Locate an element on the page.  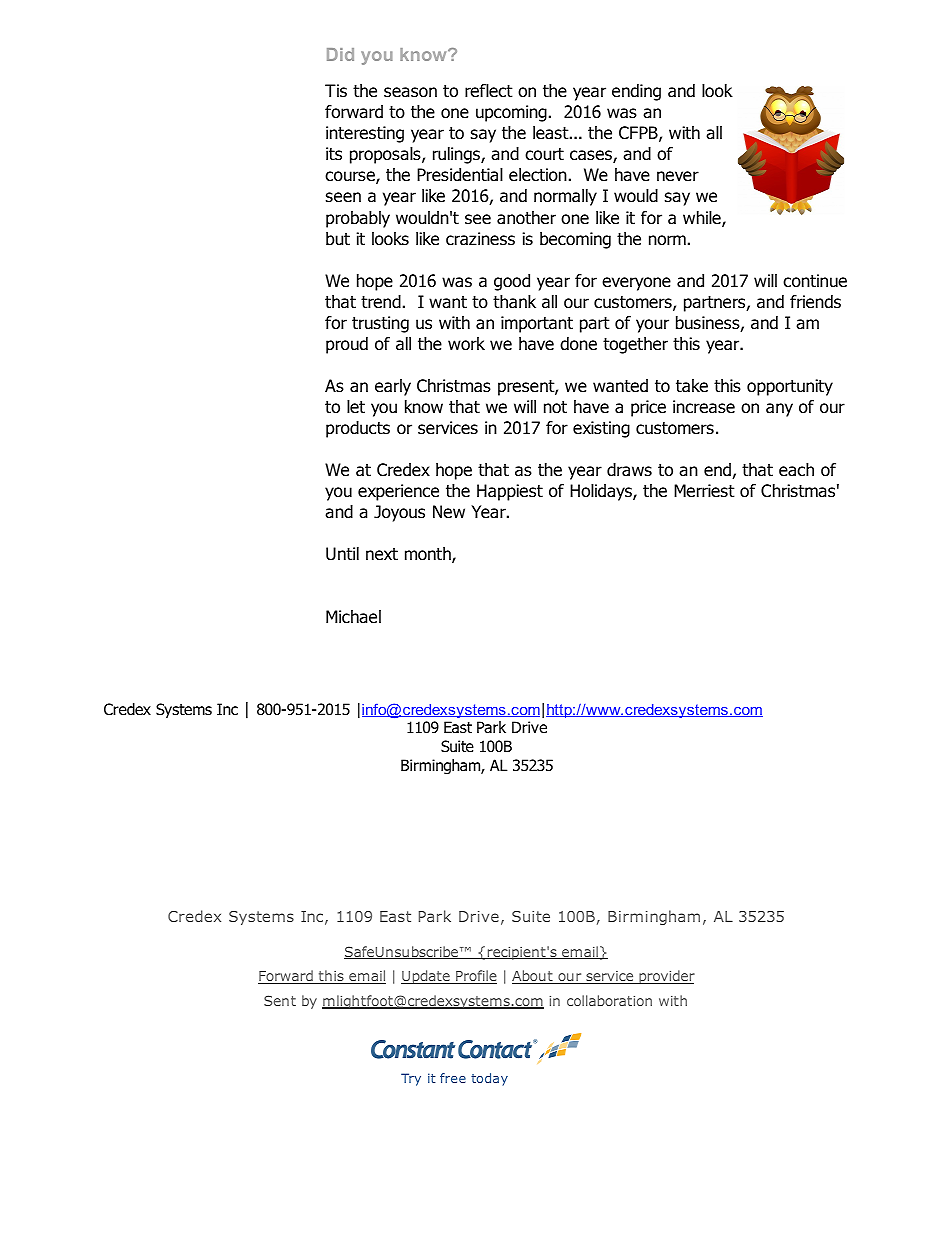
never is located at coordinates (678, 176).
